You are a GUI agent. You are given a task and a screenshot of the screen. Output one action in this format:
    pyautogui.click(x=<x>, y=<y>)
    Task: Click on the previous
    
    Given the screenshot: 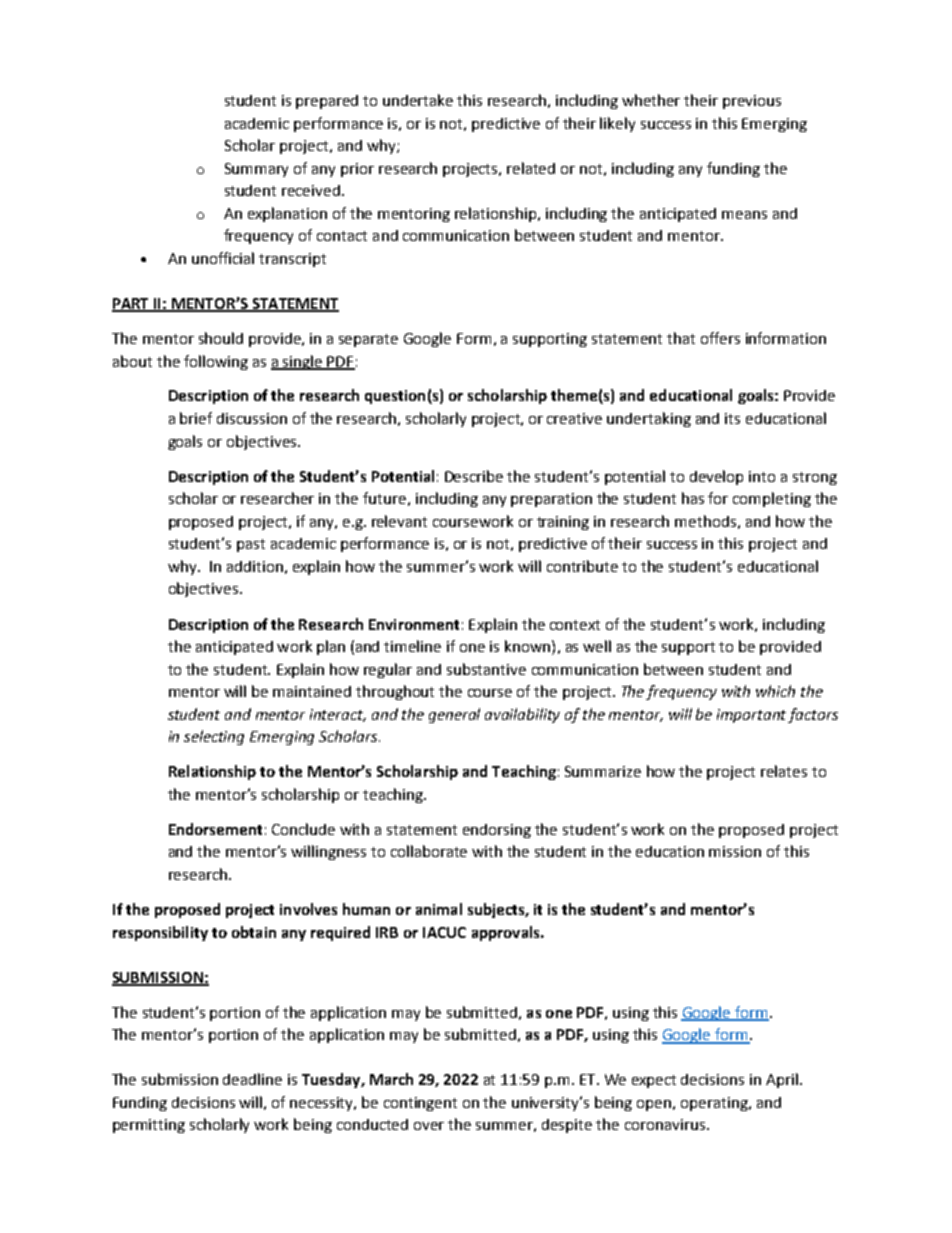 What is the action you would take?
    pyautogui.click(x=752, y=102)
